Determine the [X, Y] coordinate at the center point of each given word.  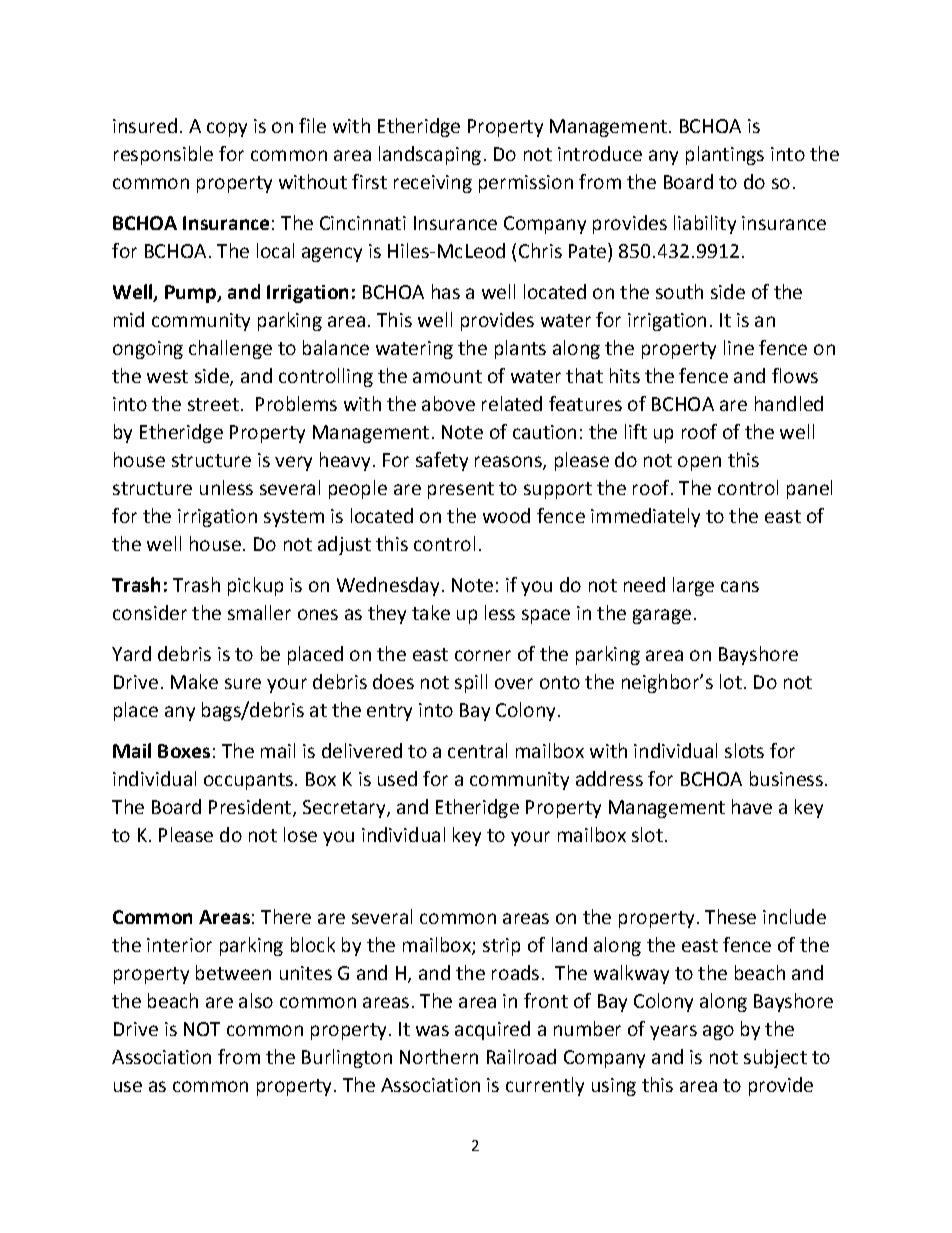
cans [740, 586]
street [213, 404]
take [431, 612]
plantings [725, 155]
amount [447, 376]
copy [227, 129]
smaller [259, 612]
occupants [248, 781]
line [739, 347]
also [256, 1000]
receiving [433, 184]
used [397, 778]
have [752, 806]
